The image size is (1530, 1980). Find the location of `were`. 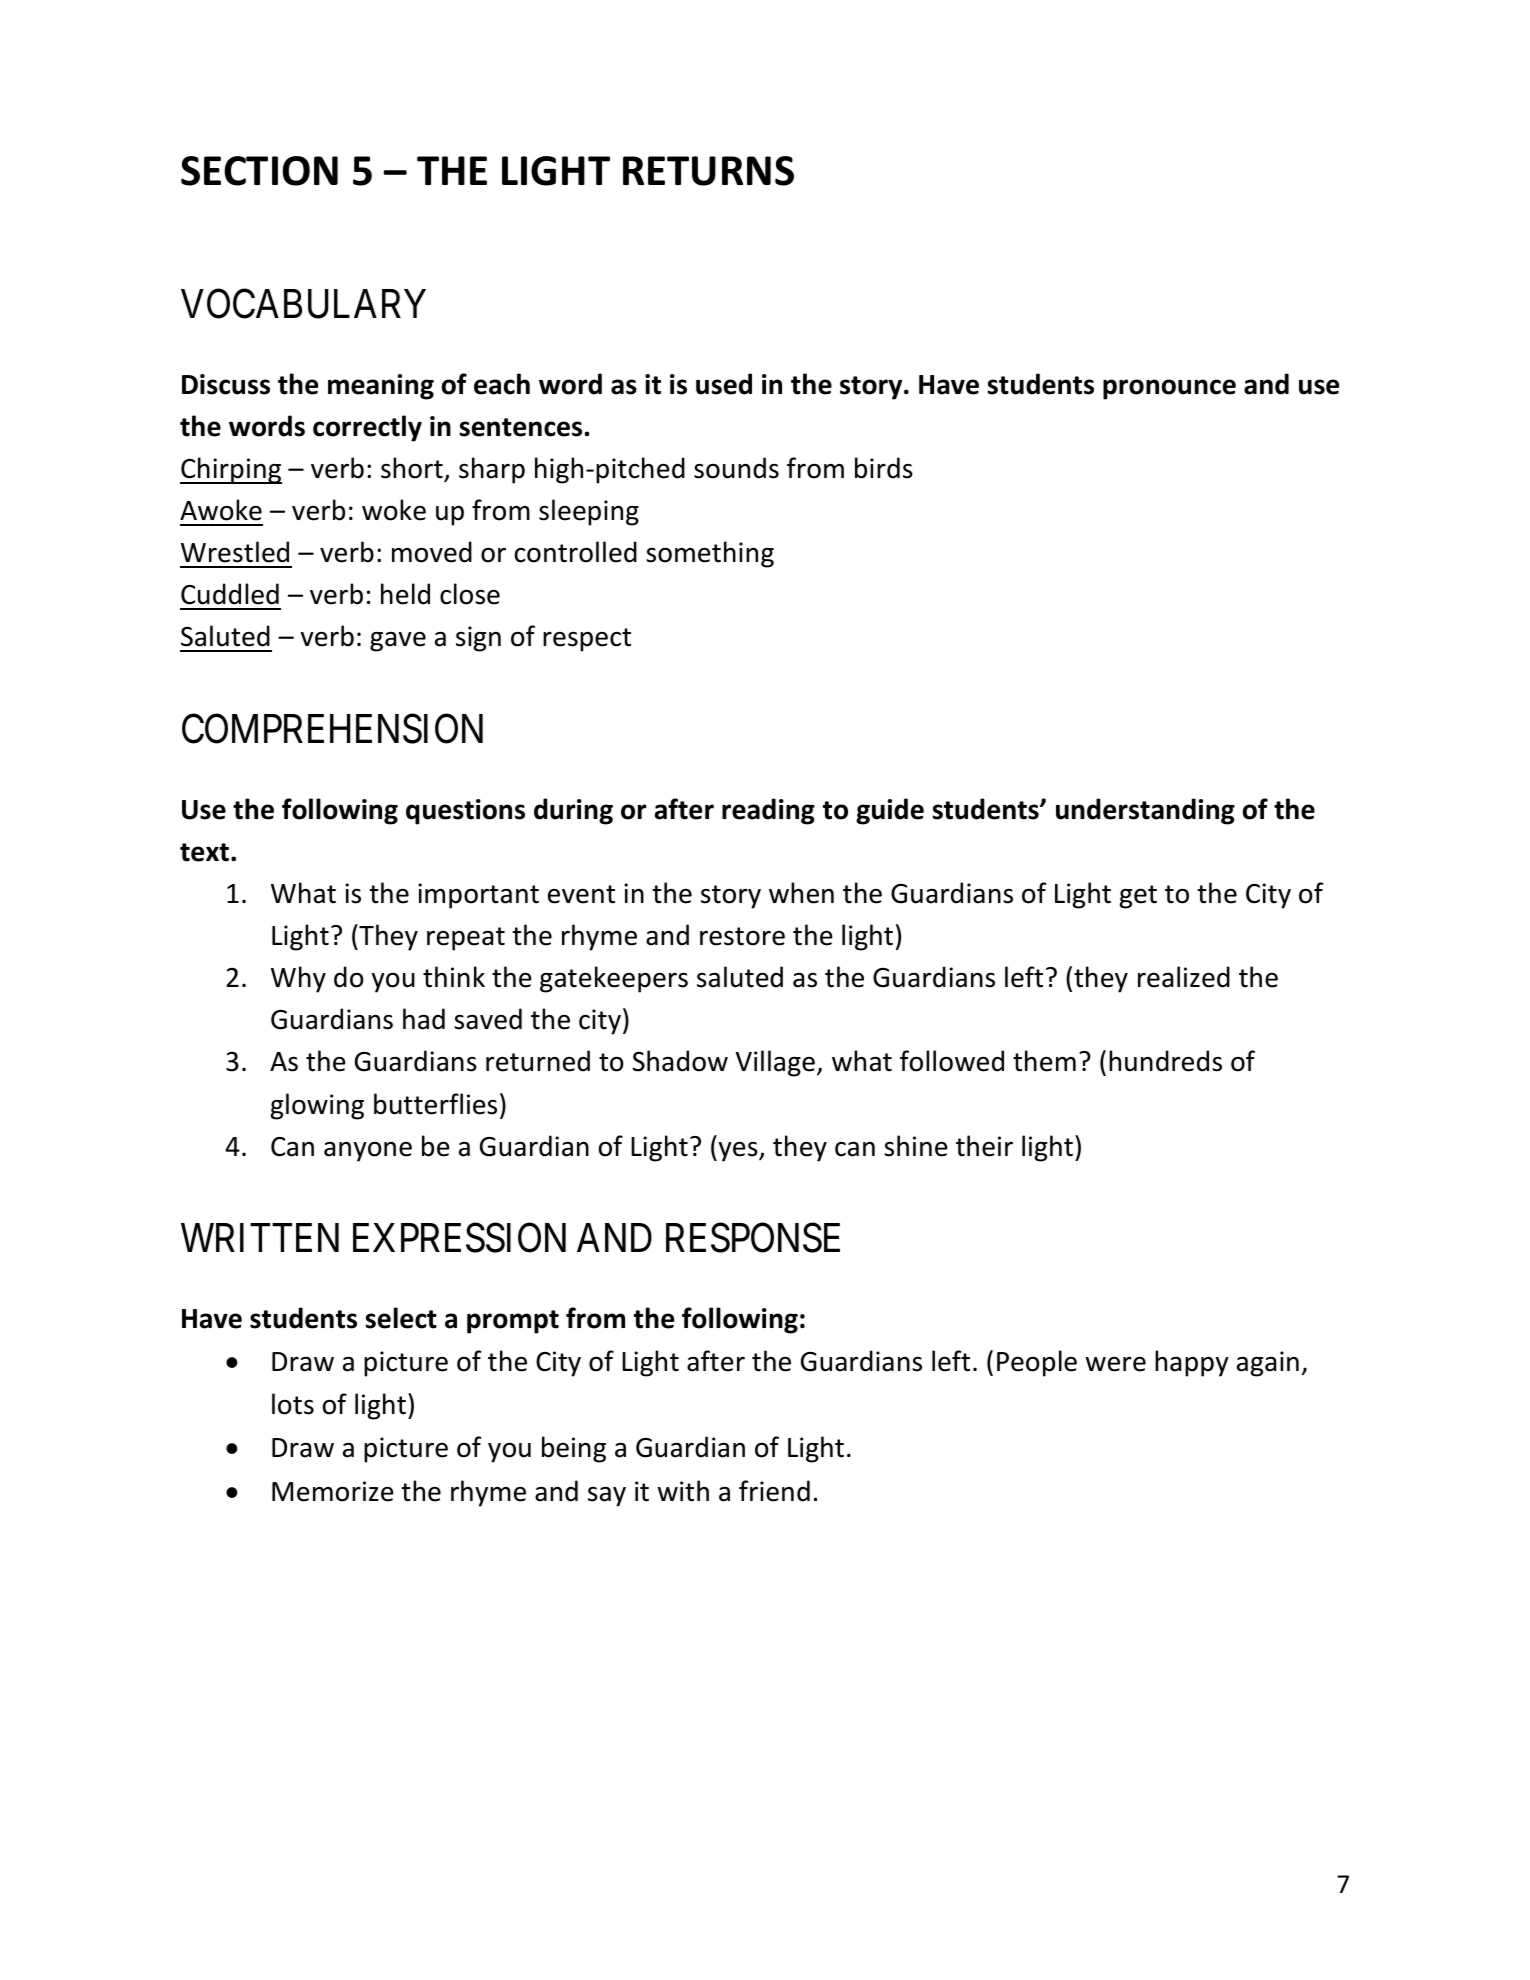

were is located at coordinates (1116, 1364).
